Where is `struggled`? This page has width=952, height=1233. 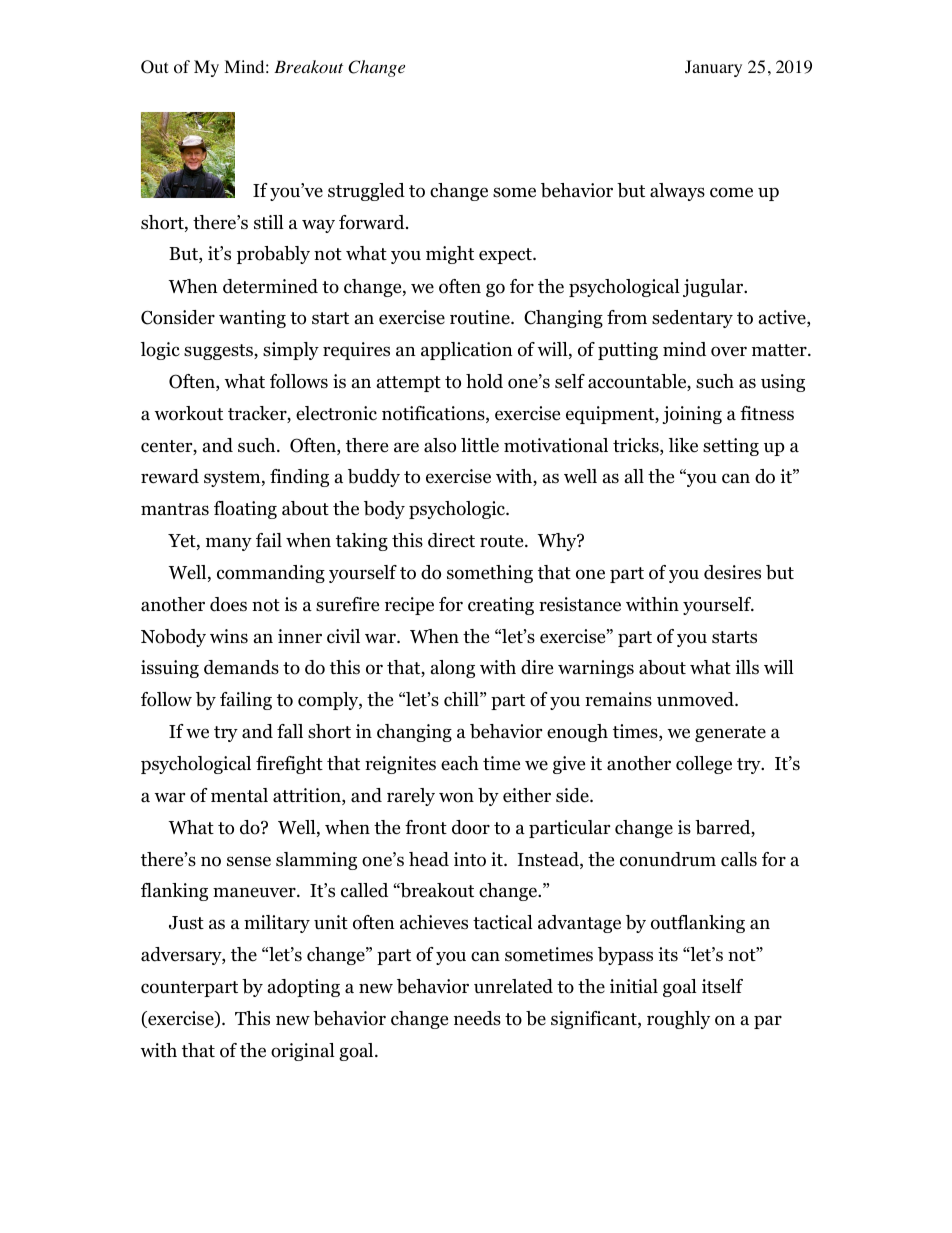
struggled is located at coordinates (366, 192).
